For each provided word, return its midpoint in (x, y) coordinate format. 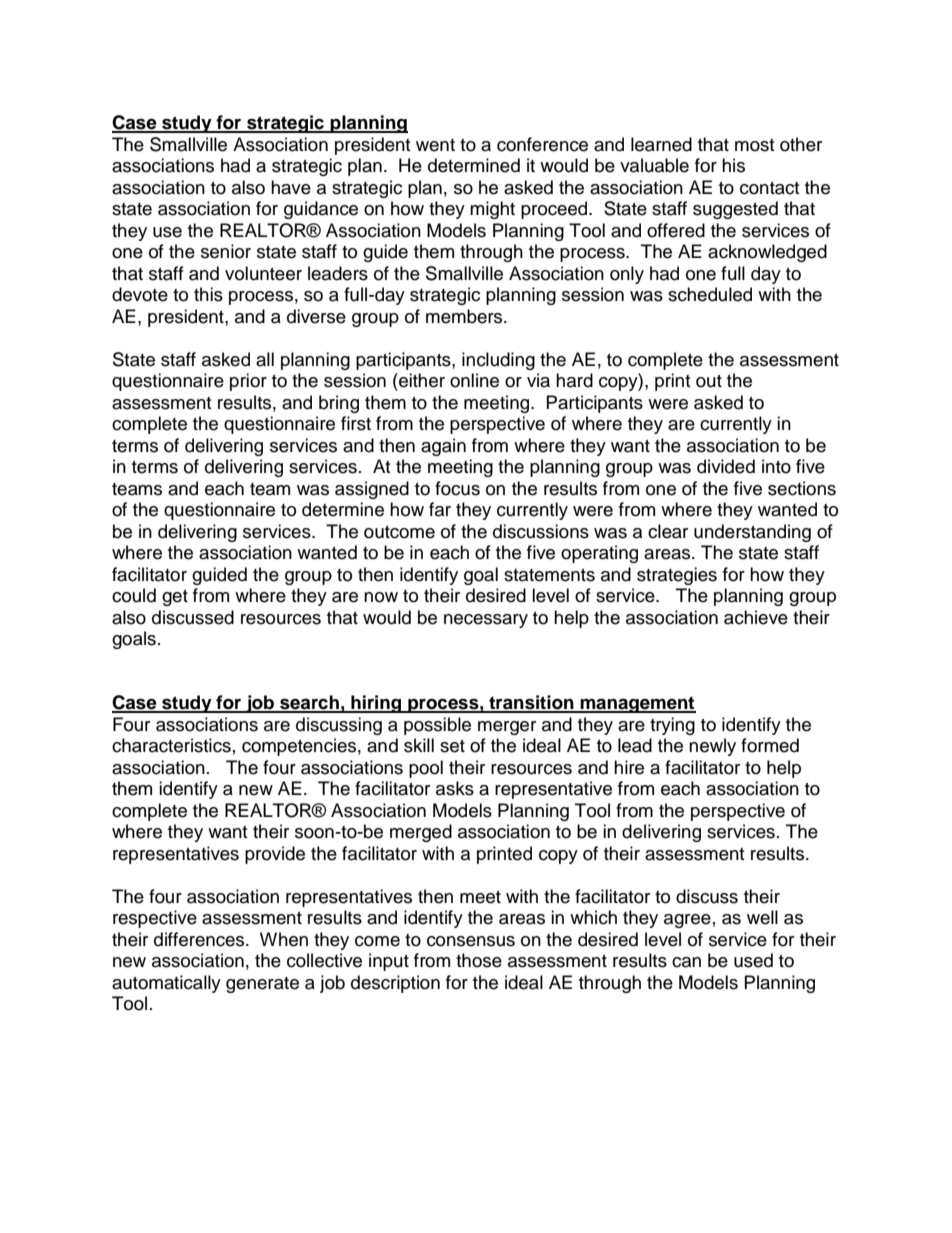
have (291, 187)
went (435, 145)
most (754, 145)
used (753, 960)
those (479, 960)
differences (200, 939)
